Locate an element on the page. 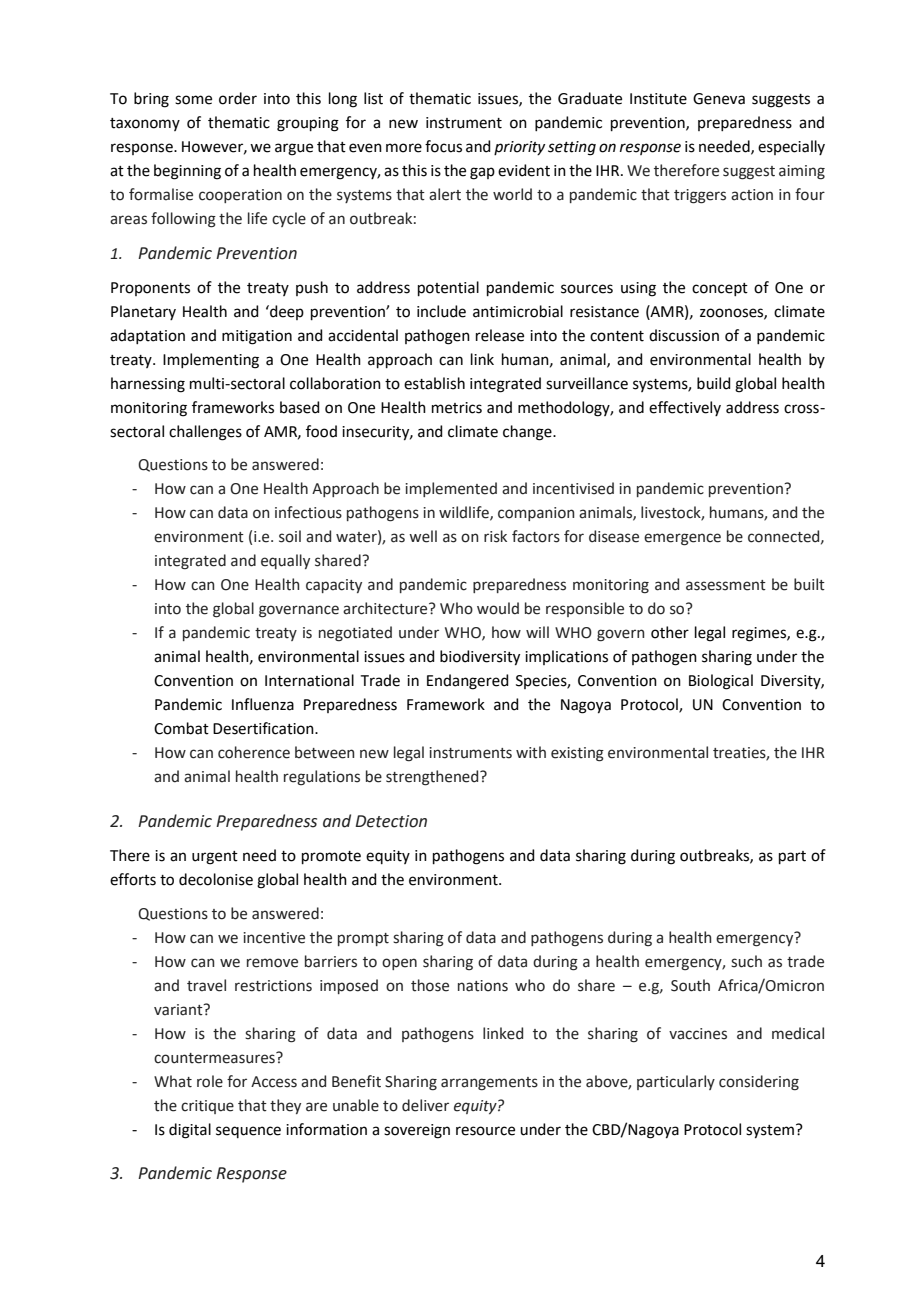 The image size is (924, 1308). critique is located at coordinates (207, 1107).
